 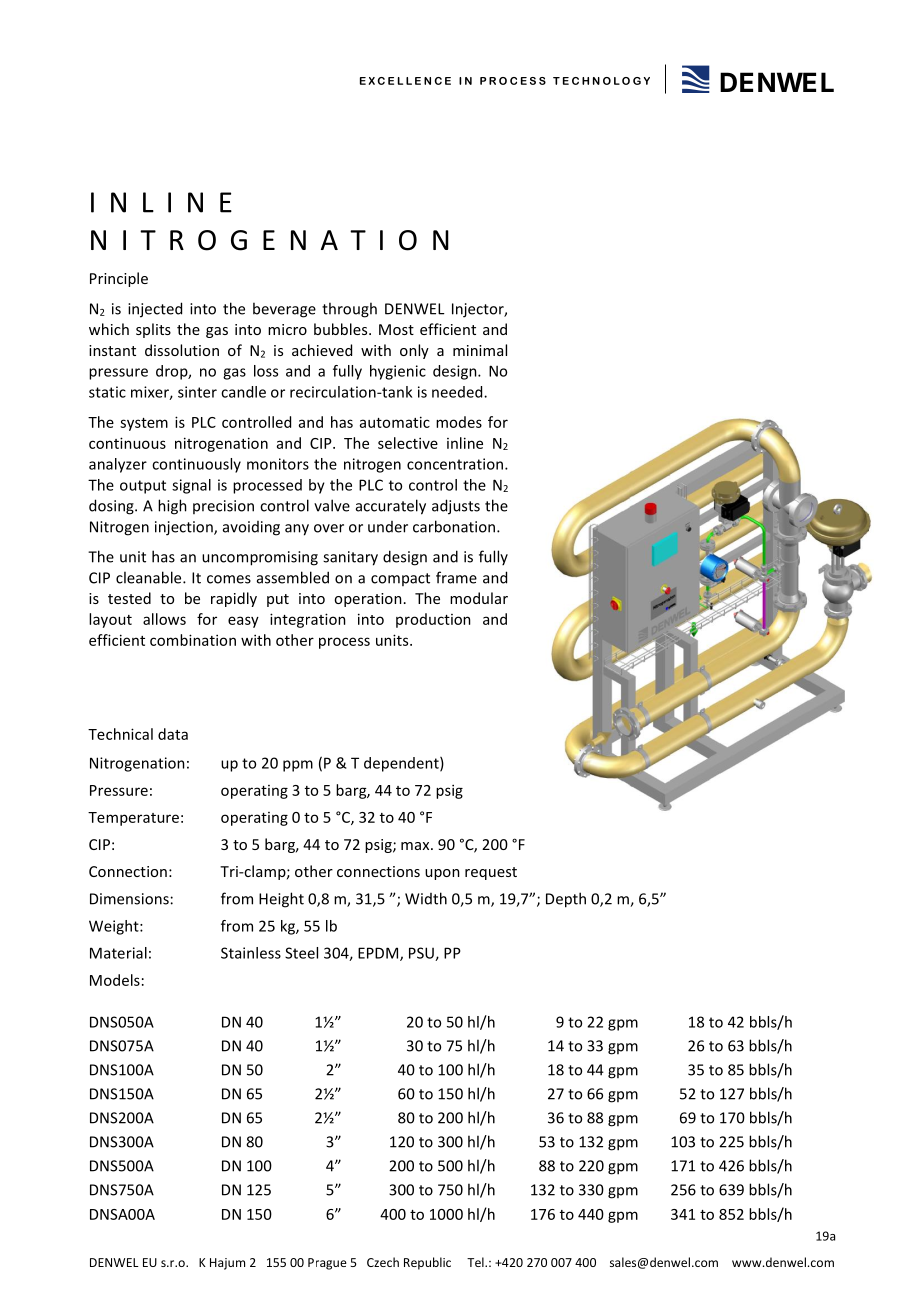 What do you see at coordinates (329, 528) in the document?
I see `over` at bounding box center [329, 528].
